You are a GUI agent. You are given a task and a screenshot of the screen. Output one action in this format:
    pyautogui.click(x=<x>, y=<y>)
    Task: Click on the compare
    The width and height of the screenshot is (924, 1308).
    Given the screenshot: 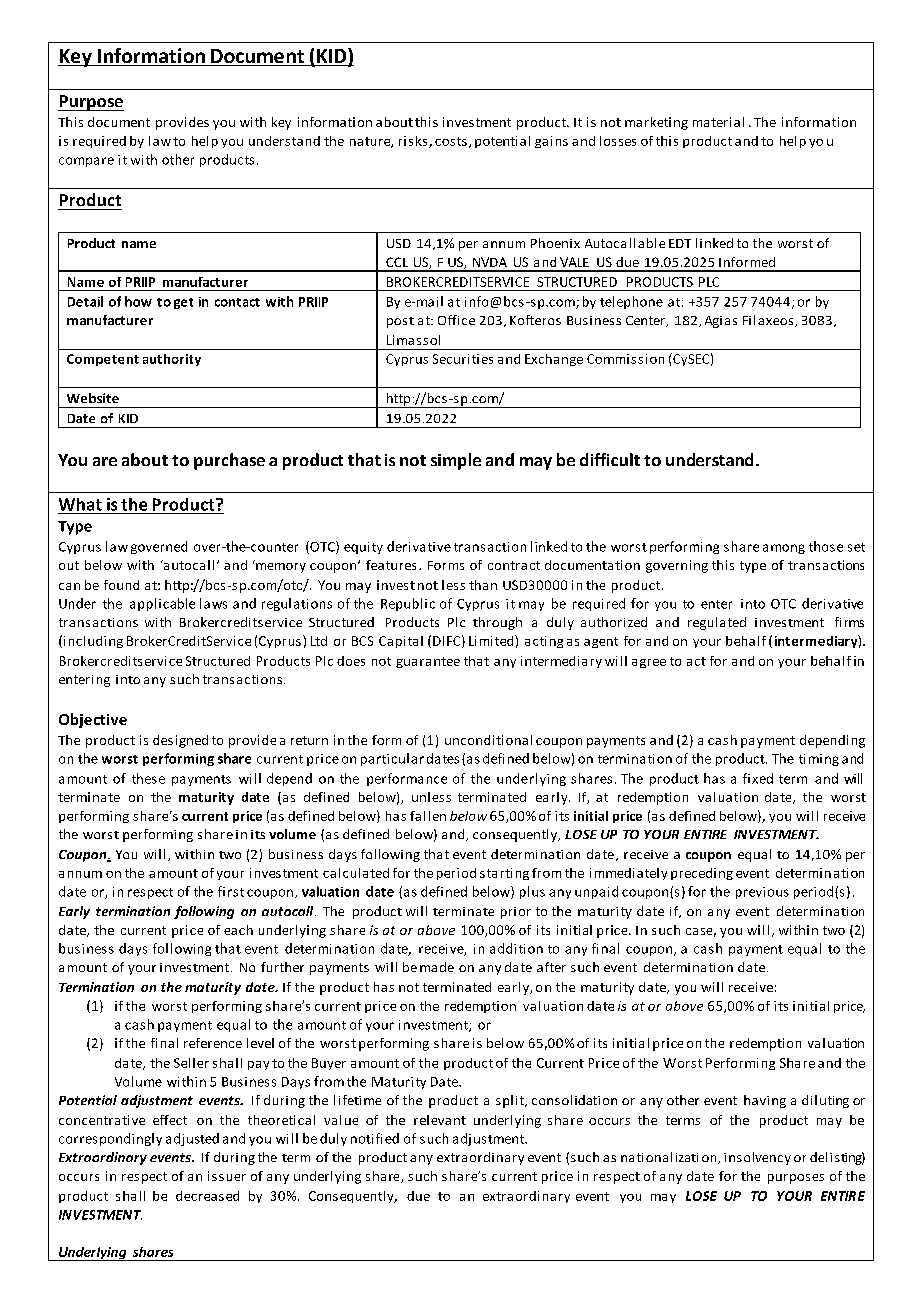 What is the action you would take?
    pyautogui.click(x=86, y=162)
